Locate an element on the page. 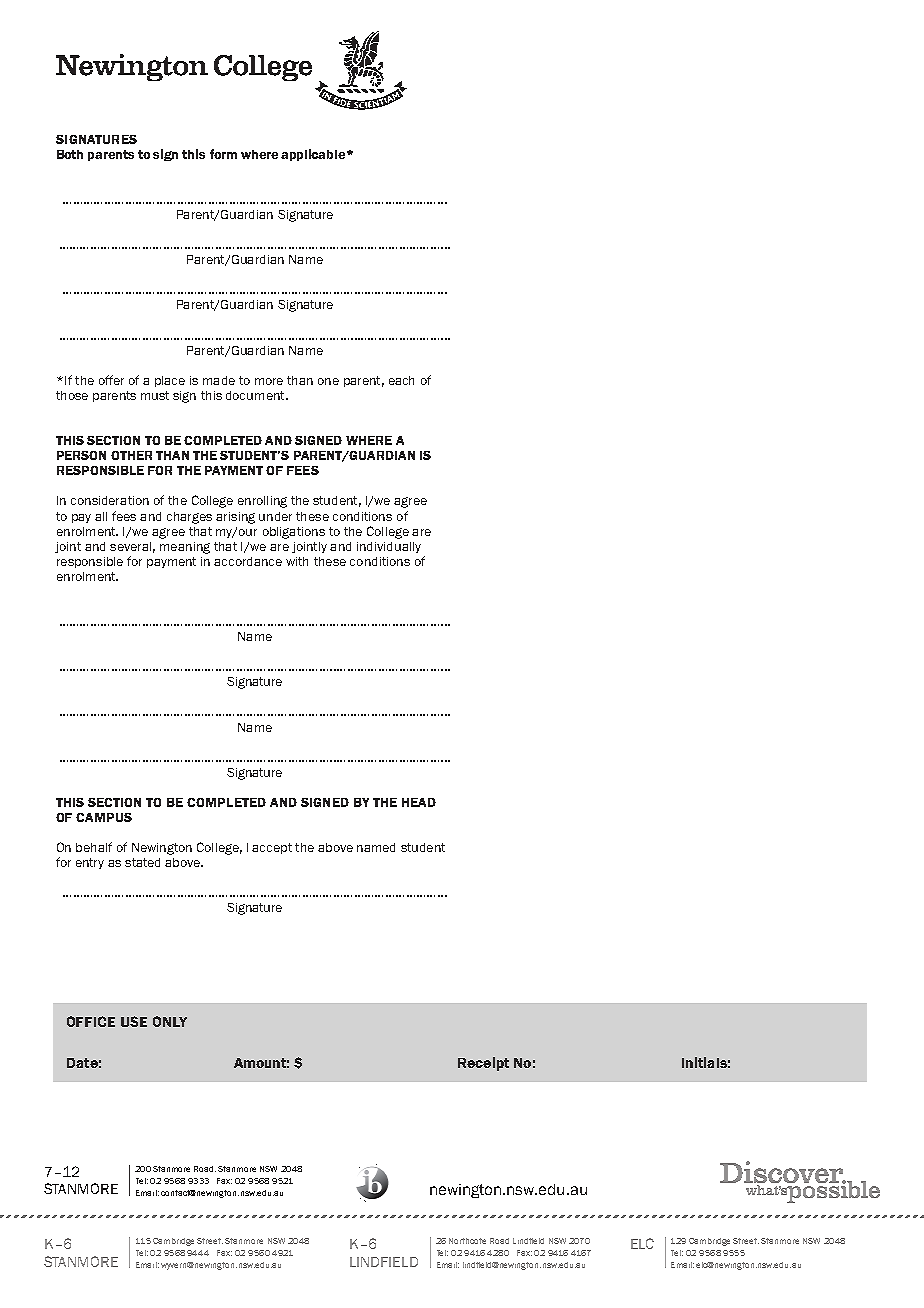 This image has height=1308, width=924. consideration is located at coordinates (110, 500).
